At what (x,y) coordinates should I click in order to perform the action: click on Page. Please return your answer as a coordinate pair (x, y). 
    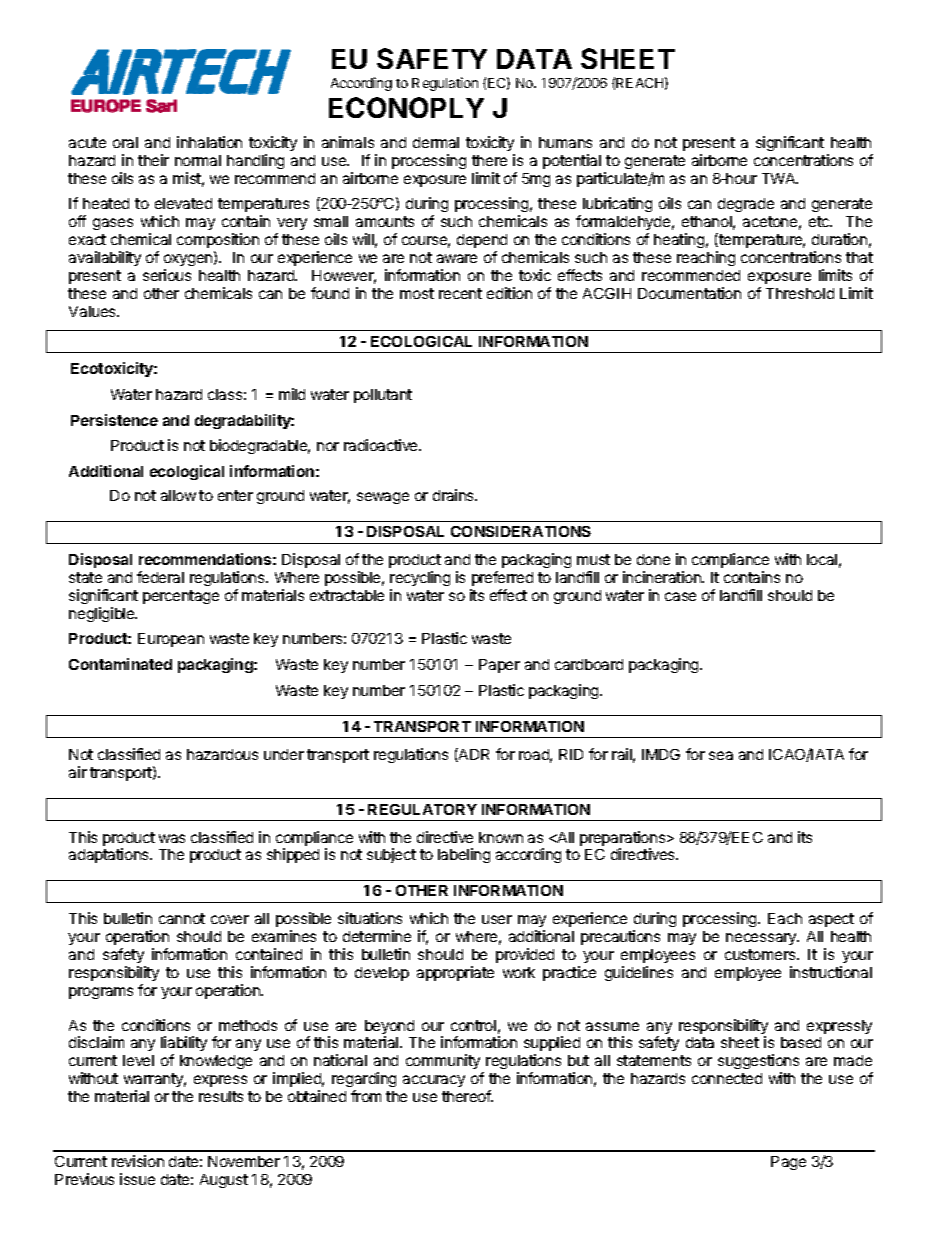
    Looking at the image, I should click on (788, 1163).
